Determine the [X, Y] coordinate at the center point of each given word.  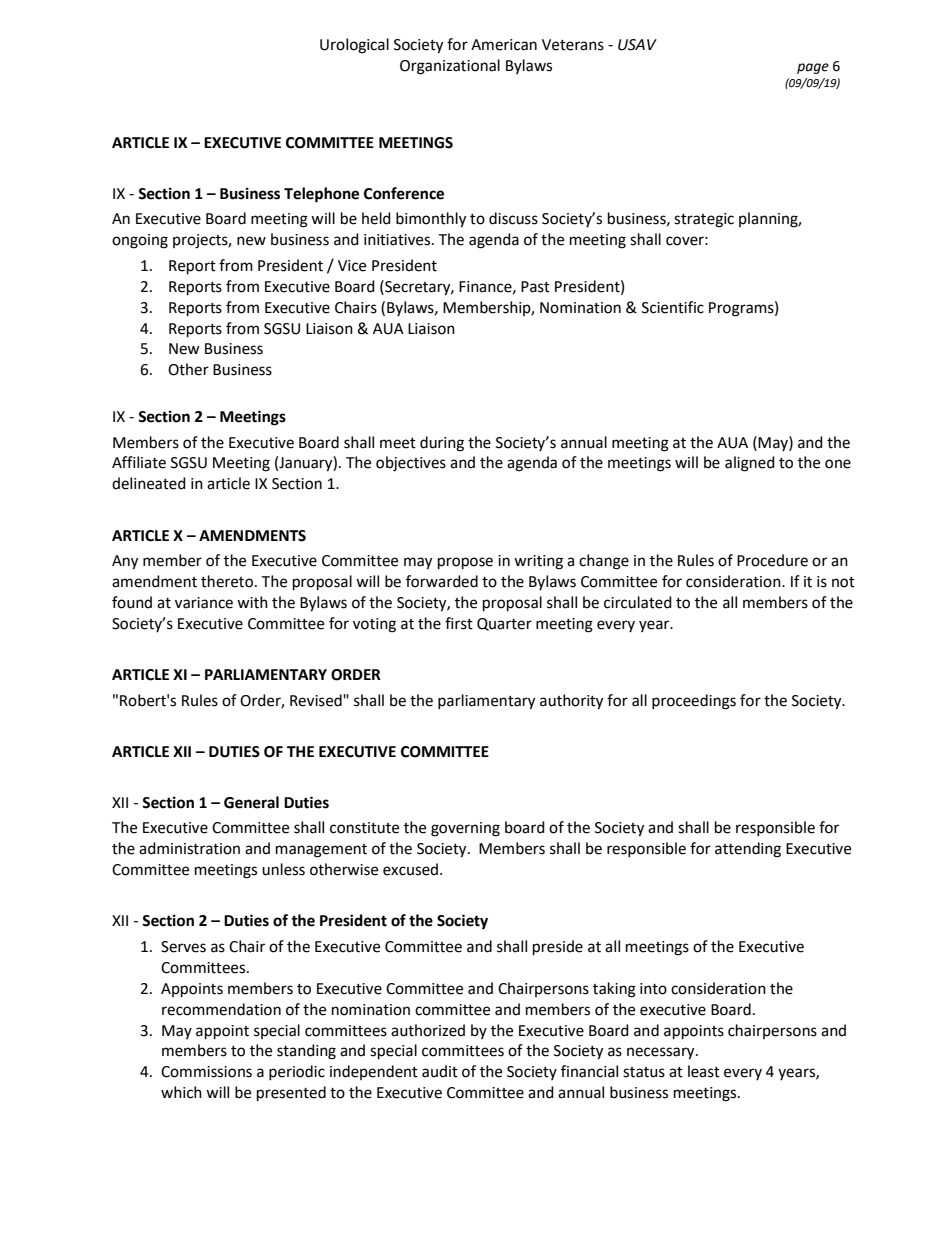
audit [440, 1071]
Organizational [450, 67]
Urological [354, 46]
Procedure [772, 560]
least [704, 1071]
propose [465, 563]
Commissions [206, 1072]
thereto [227, 581]
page [813, 68]
